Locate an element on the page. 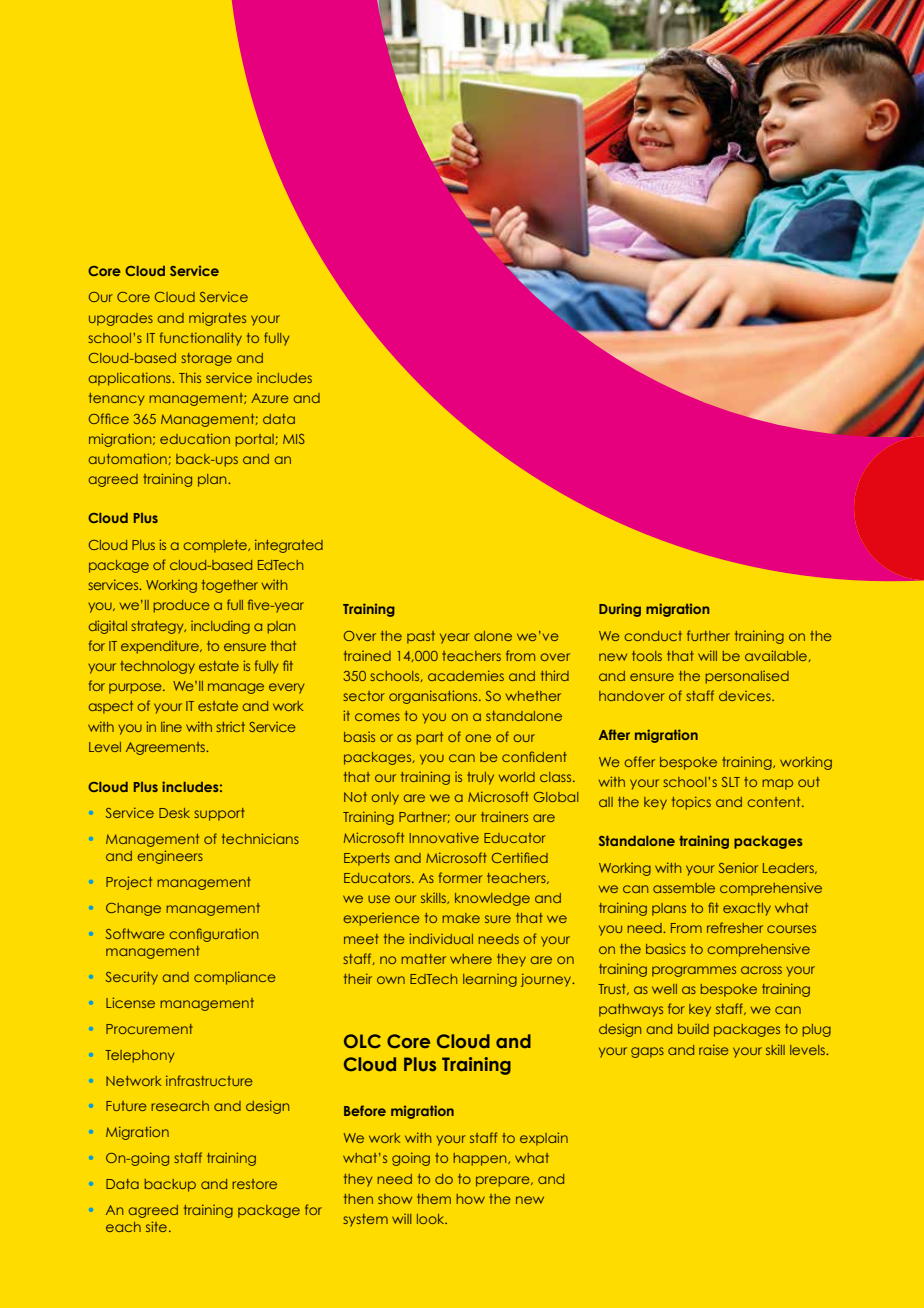 The width and height of the page is (924, 1308). learning is located at coordinates (490, 980).
